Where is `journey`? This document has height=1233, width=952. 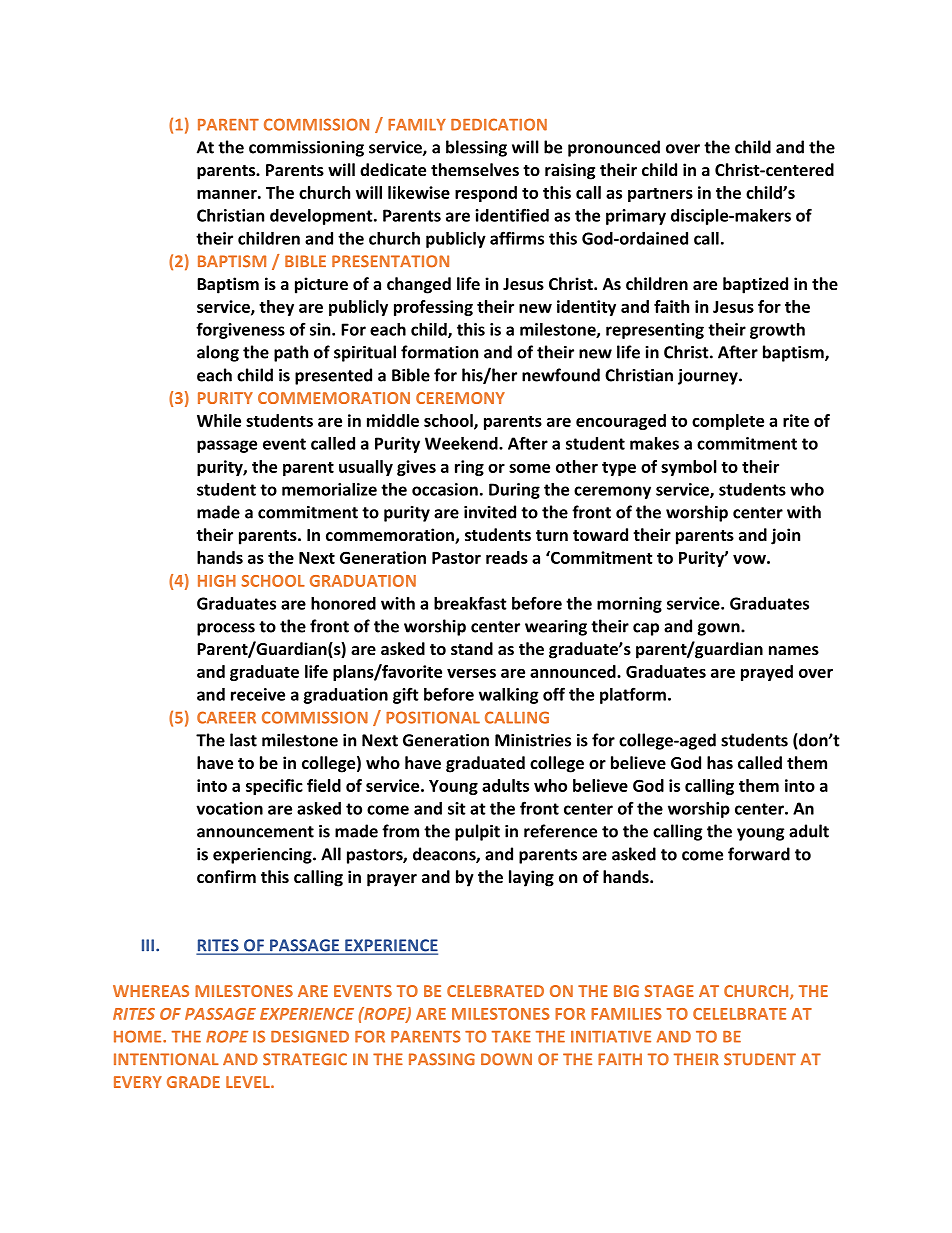
journey is located at coordinates (709, 377).
